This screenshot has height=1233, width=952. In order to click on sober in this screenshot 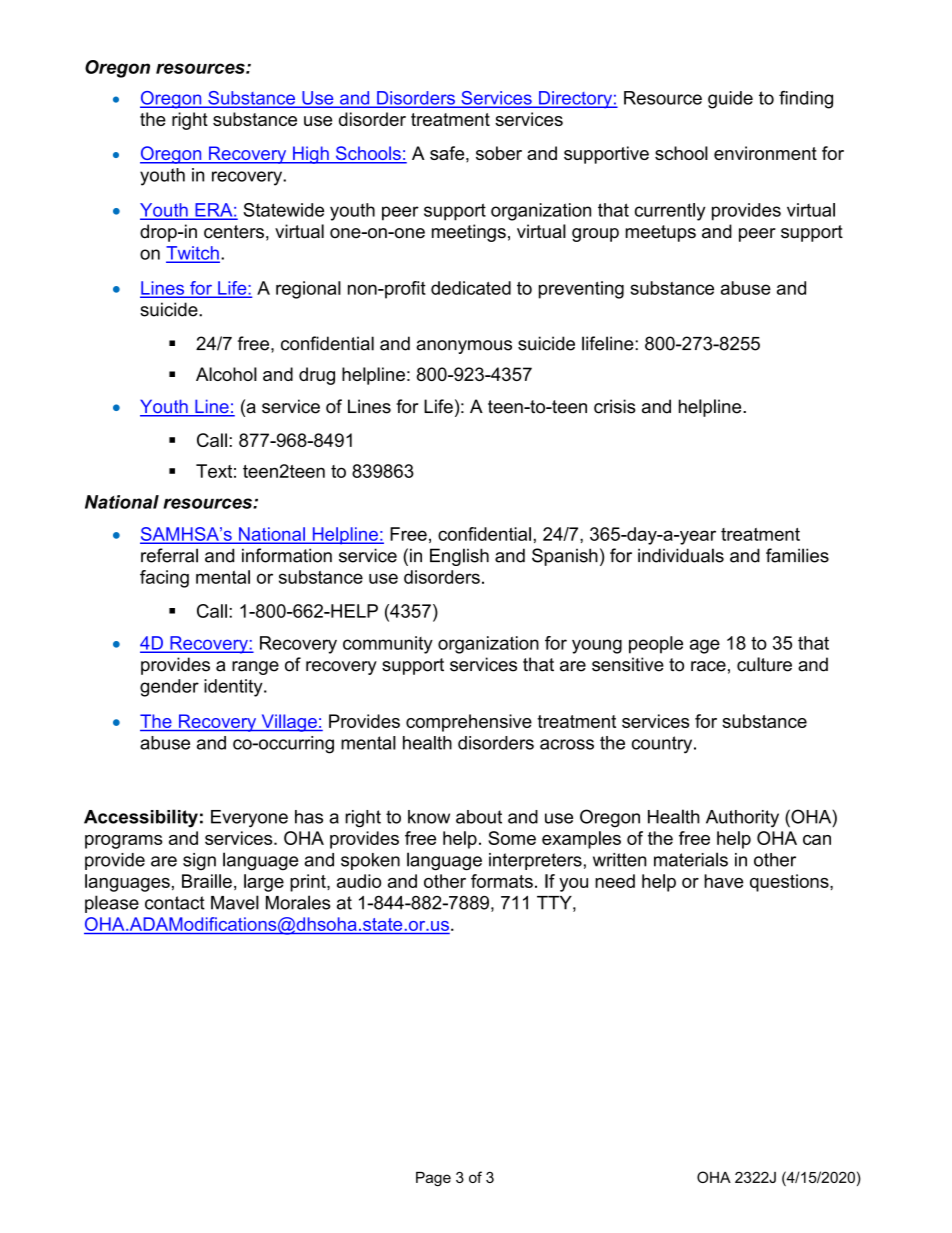, I will do `click(499, 153)`.
